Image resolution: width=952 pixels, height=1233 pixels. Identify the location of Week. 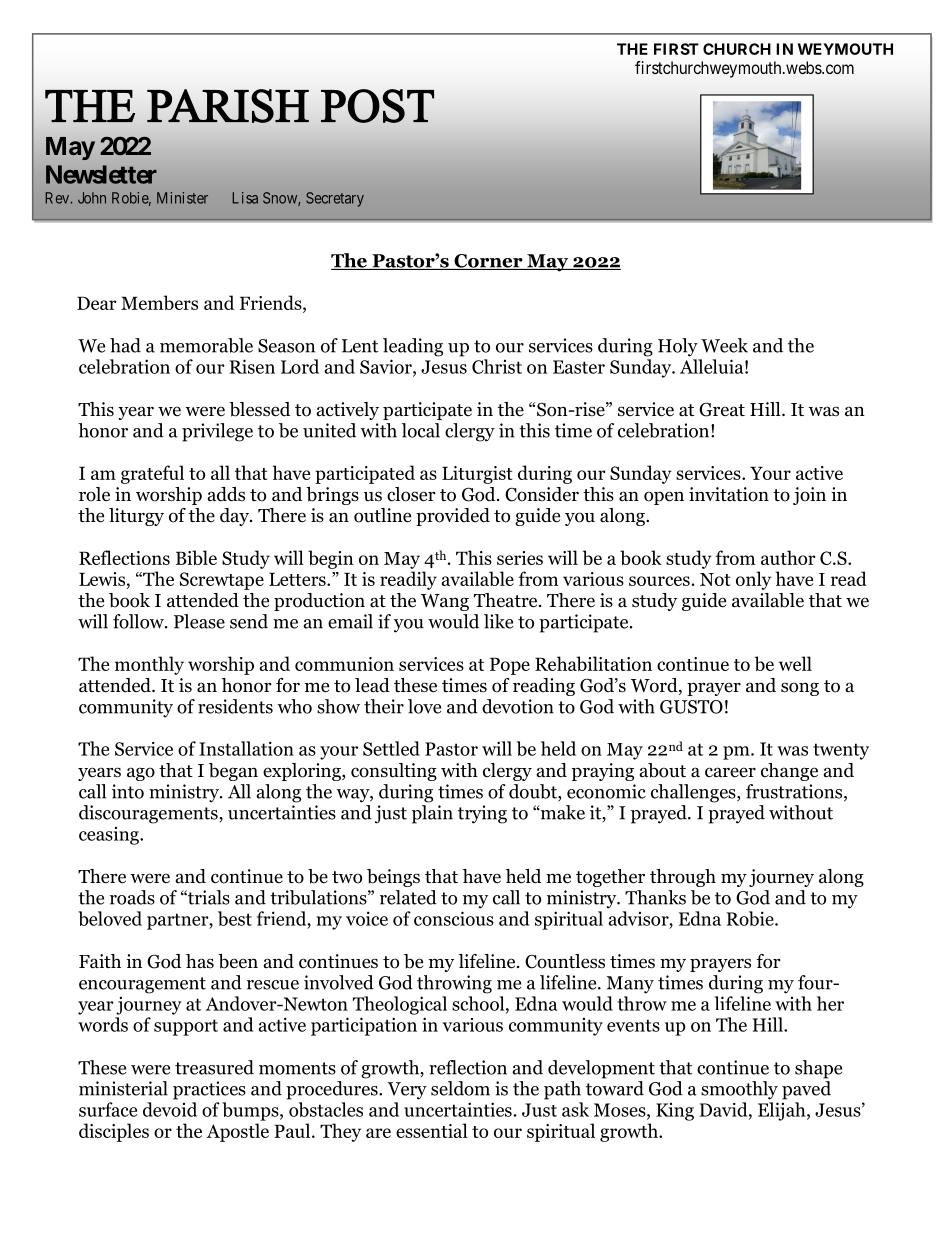
(724, 345).
